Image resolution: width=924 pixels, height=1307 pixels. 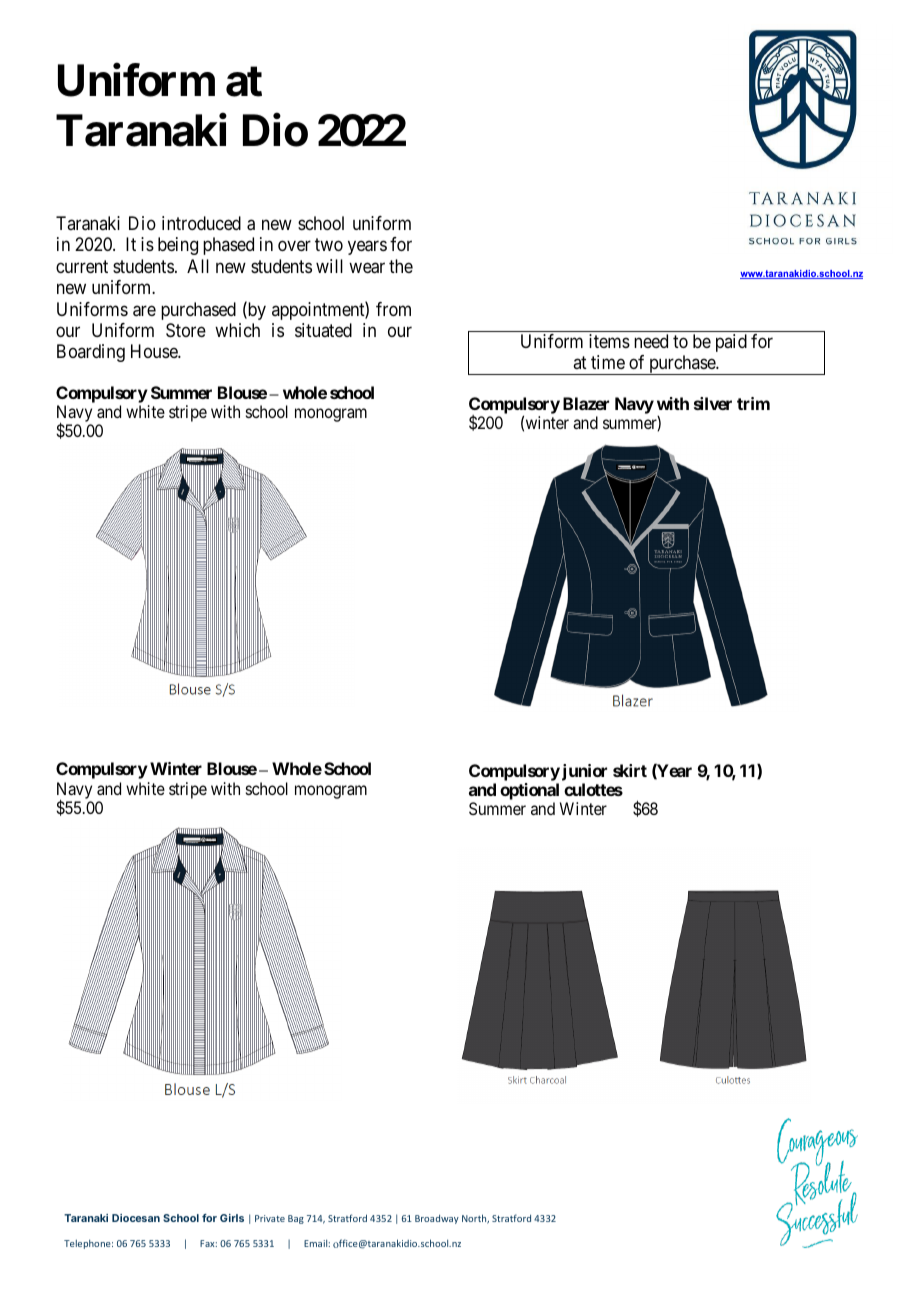 I want to click on House, so click(x=155, y=351).
